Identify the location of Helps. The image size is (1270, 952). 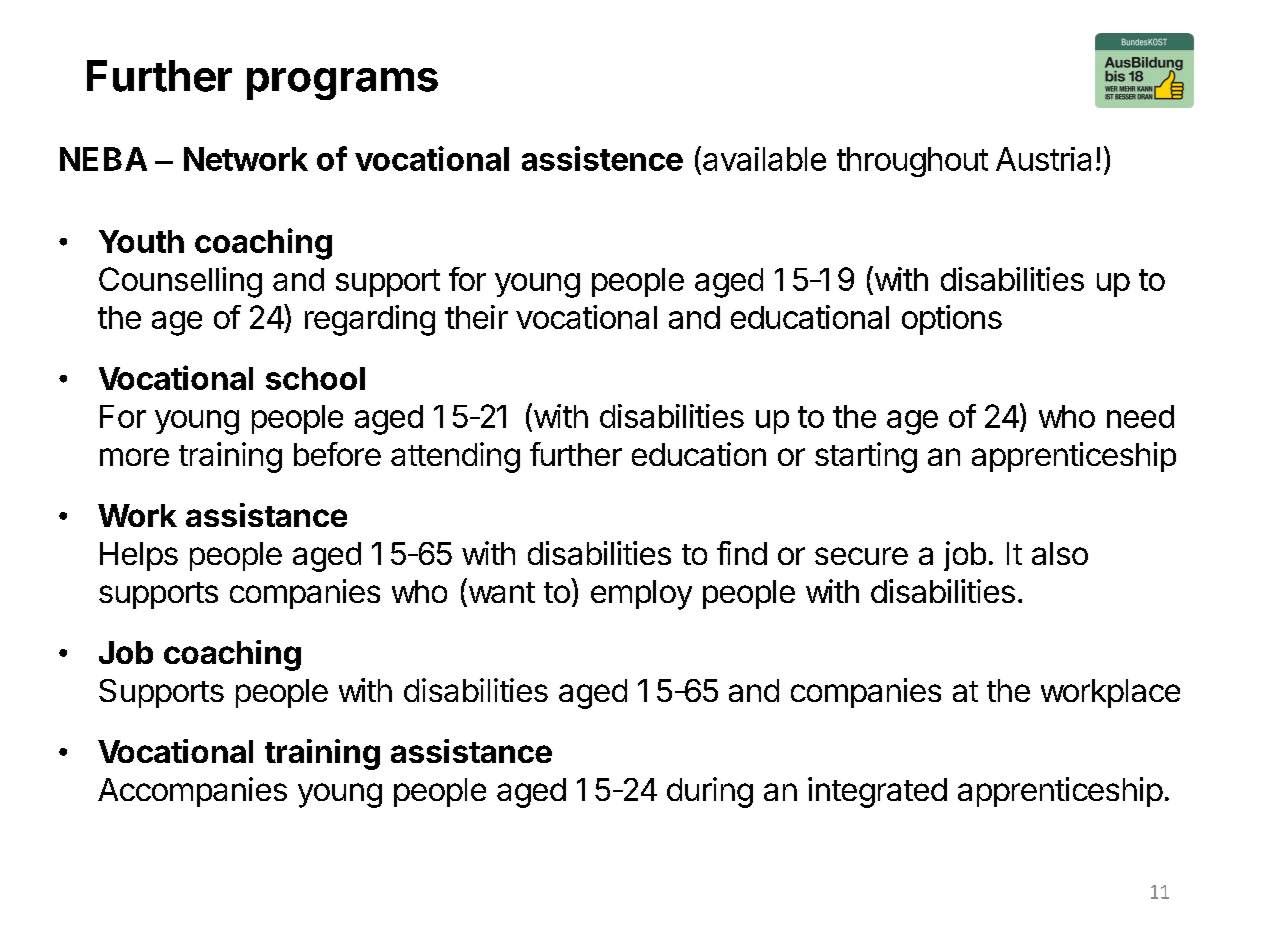
(139, 556).
